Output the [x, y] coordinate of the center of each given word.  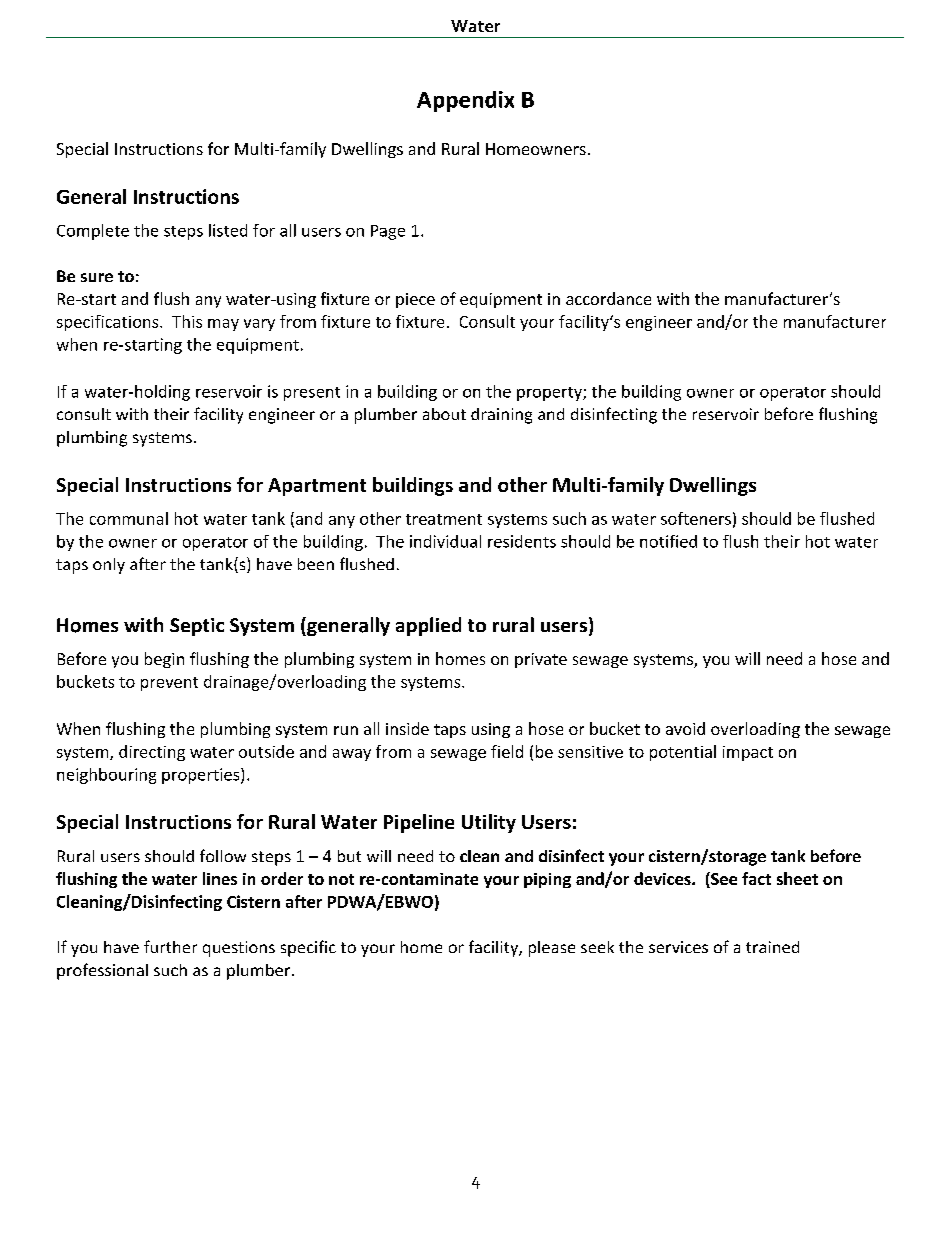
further [170, 946]
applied [428, 626]
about [444, 414]
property [550, 394]
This [187, 321]
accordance [608, 298]
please [552, 949]
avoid [685, 728]
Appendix [465, 101]
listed [228, 230]
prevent [169, 684]
